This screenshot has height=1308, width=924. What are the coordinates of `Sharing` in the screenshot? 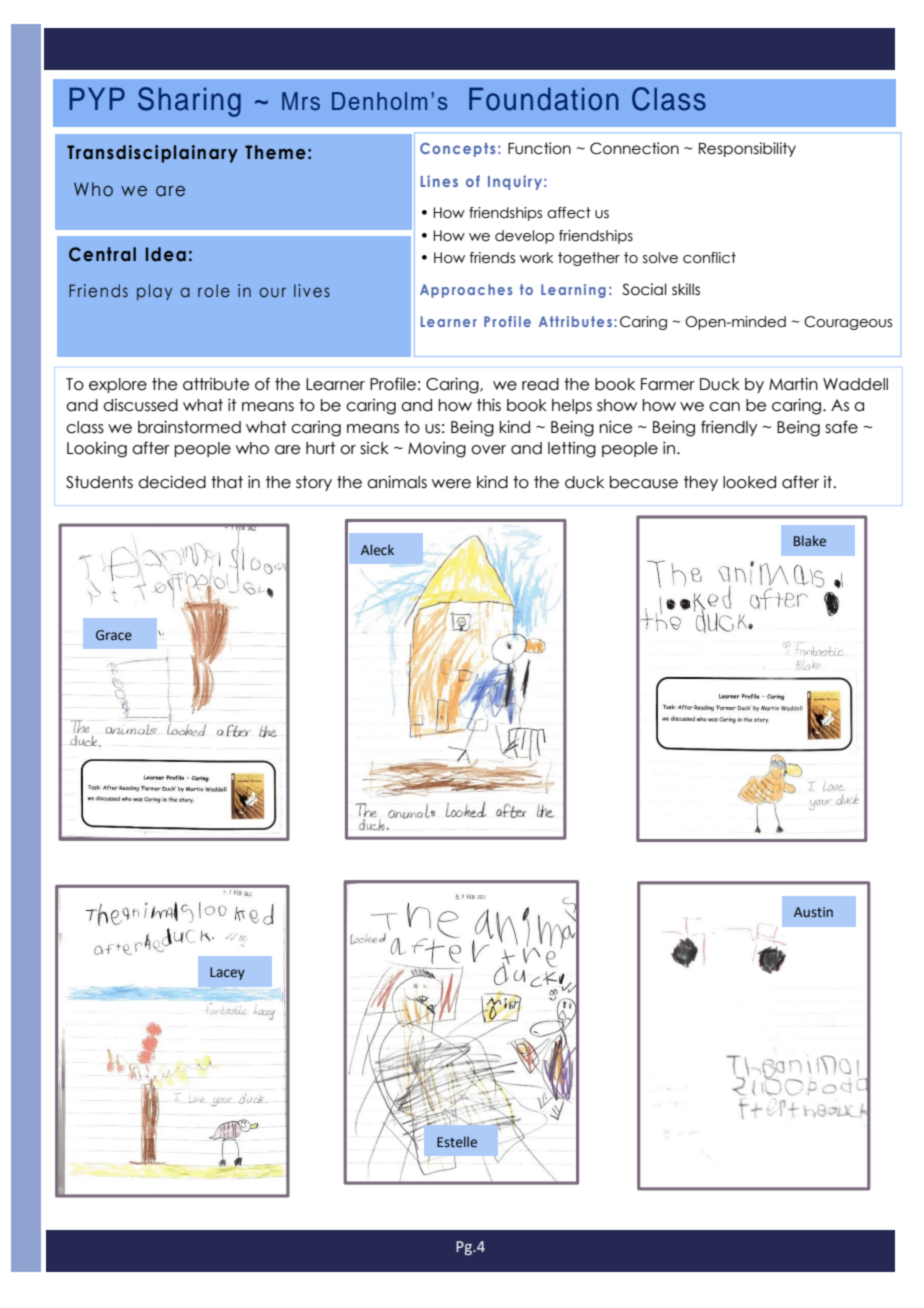 It's located at (189, 102).
